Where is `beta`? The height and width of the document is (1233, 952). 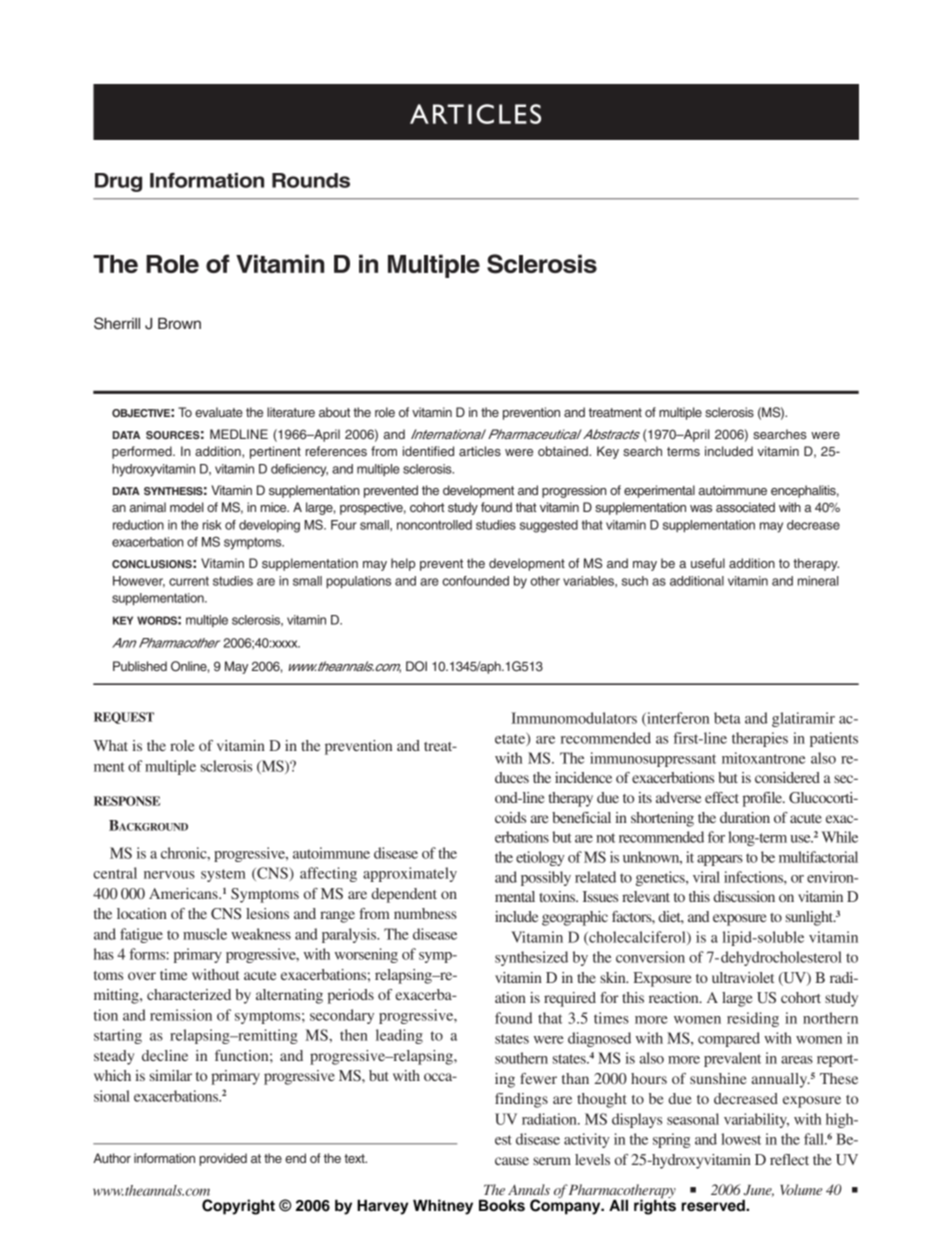 beta is located at coordinates (727, 718).
